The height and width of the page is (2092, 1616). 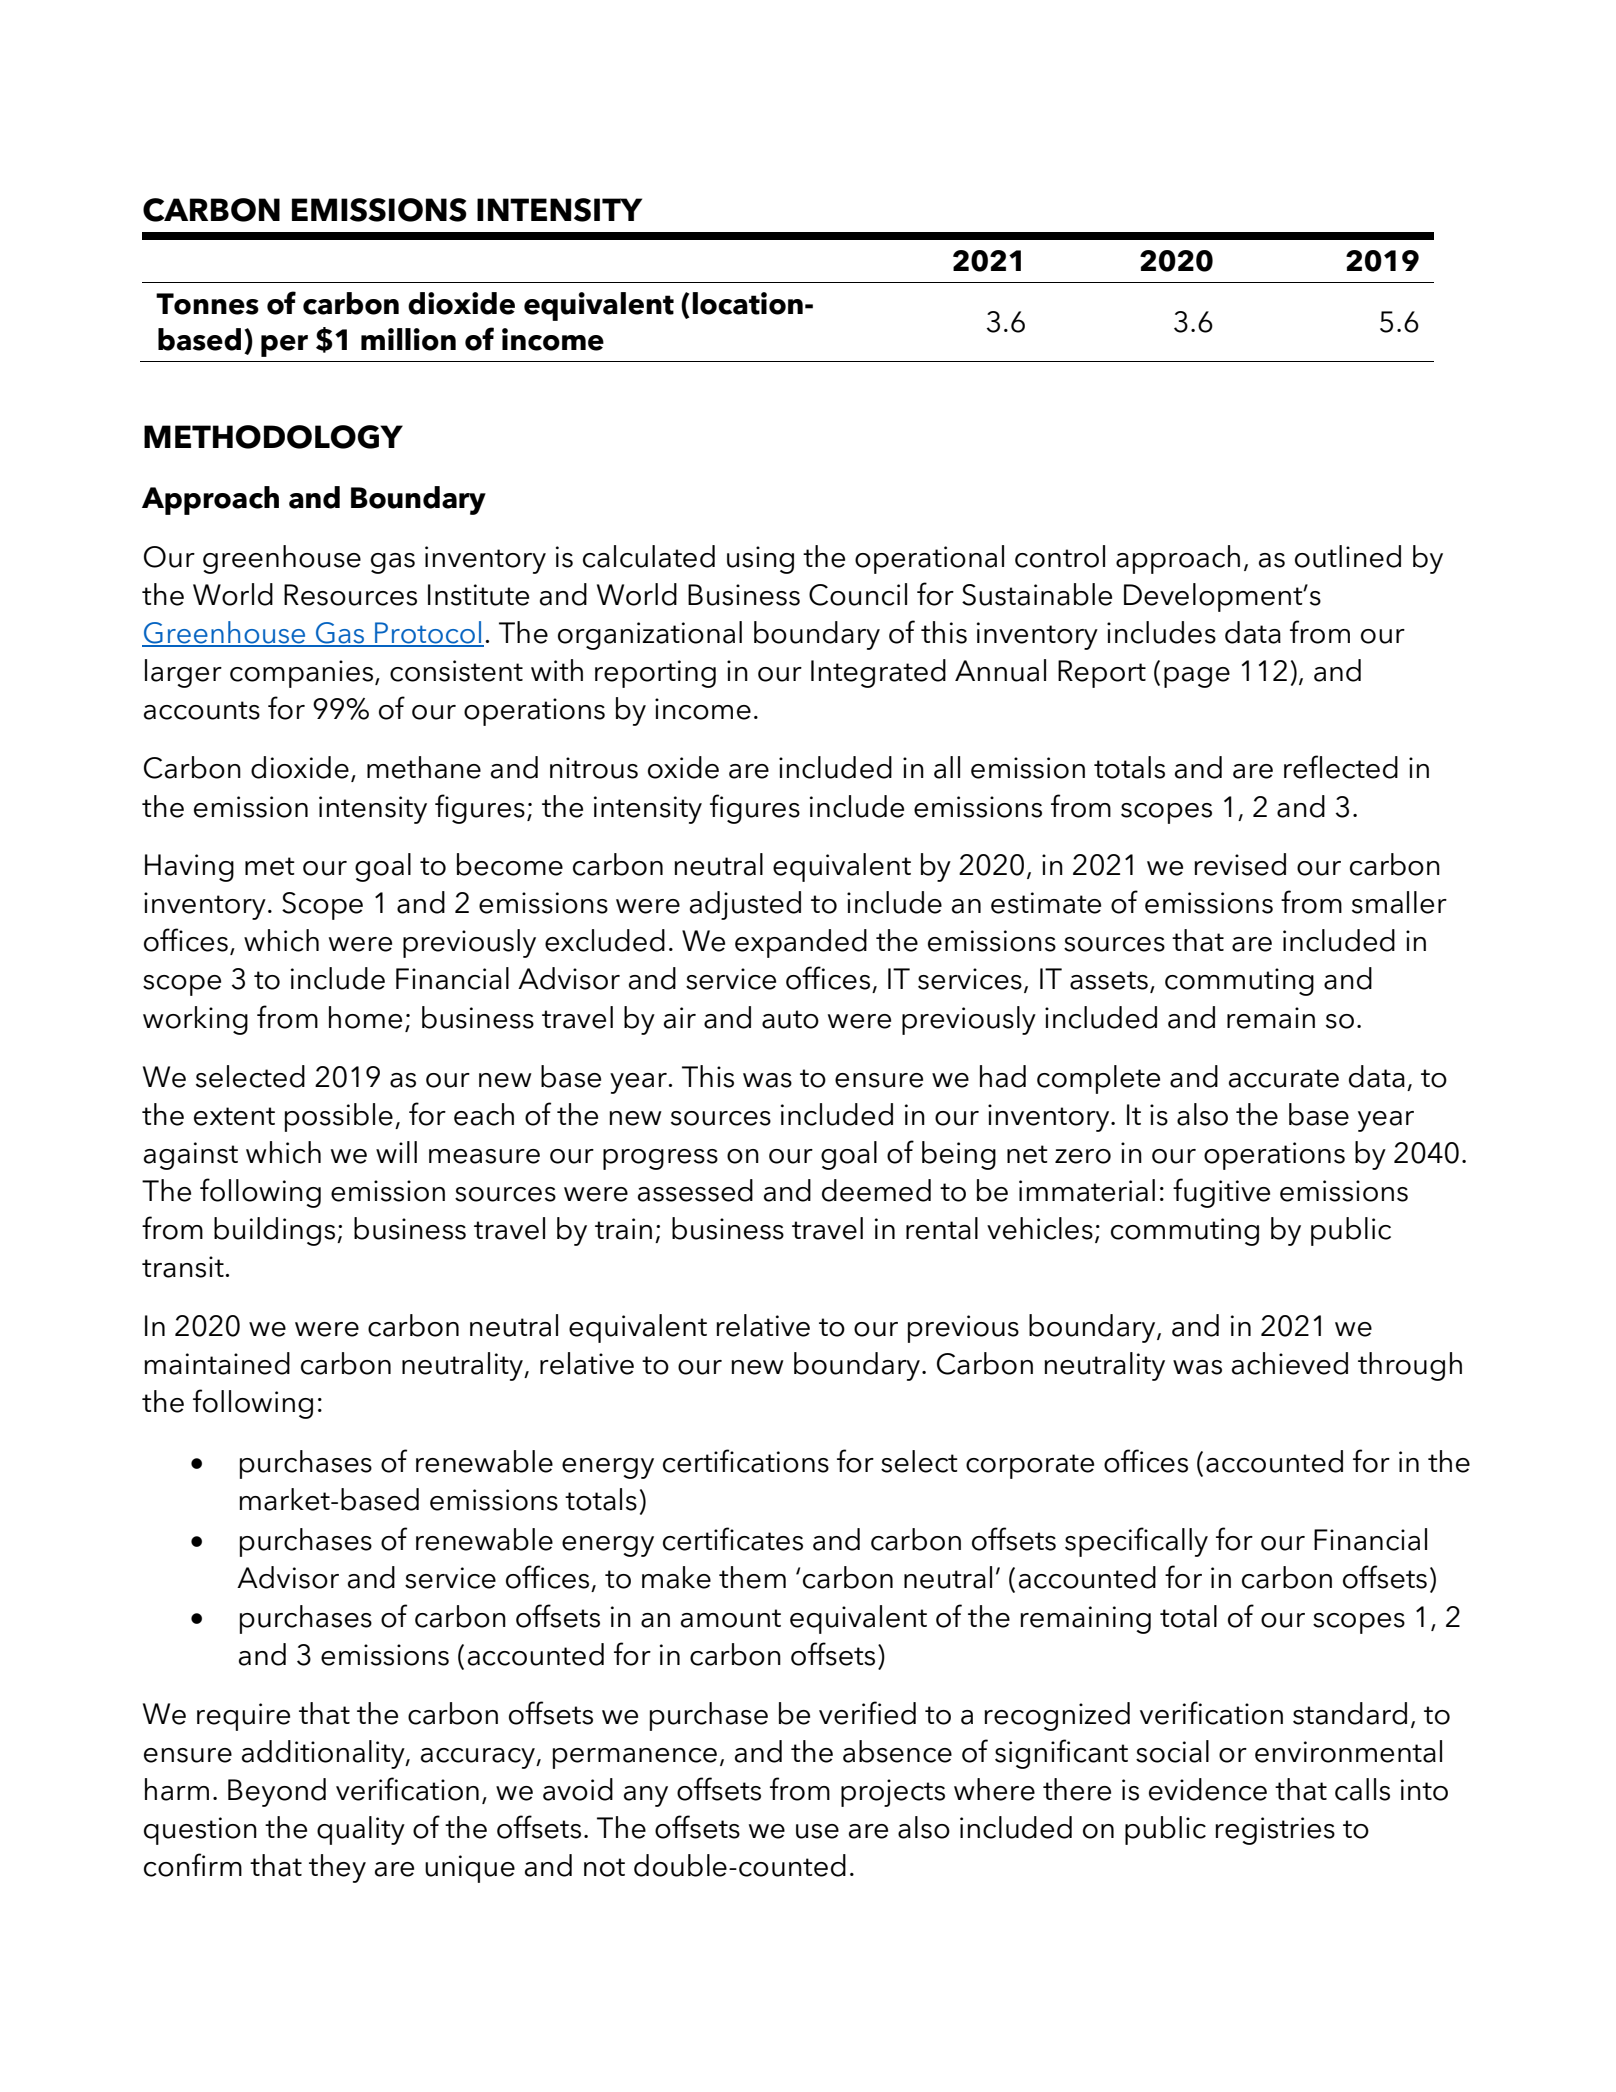 What do you see at coordinates (760, 560) in the page?
I see `using` at bounding box center [760, 560].
